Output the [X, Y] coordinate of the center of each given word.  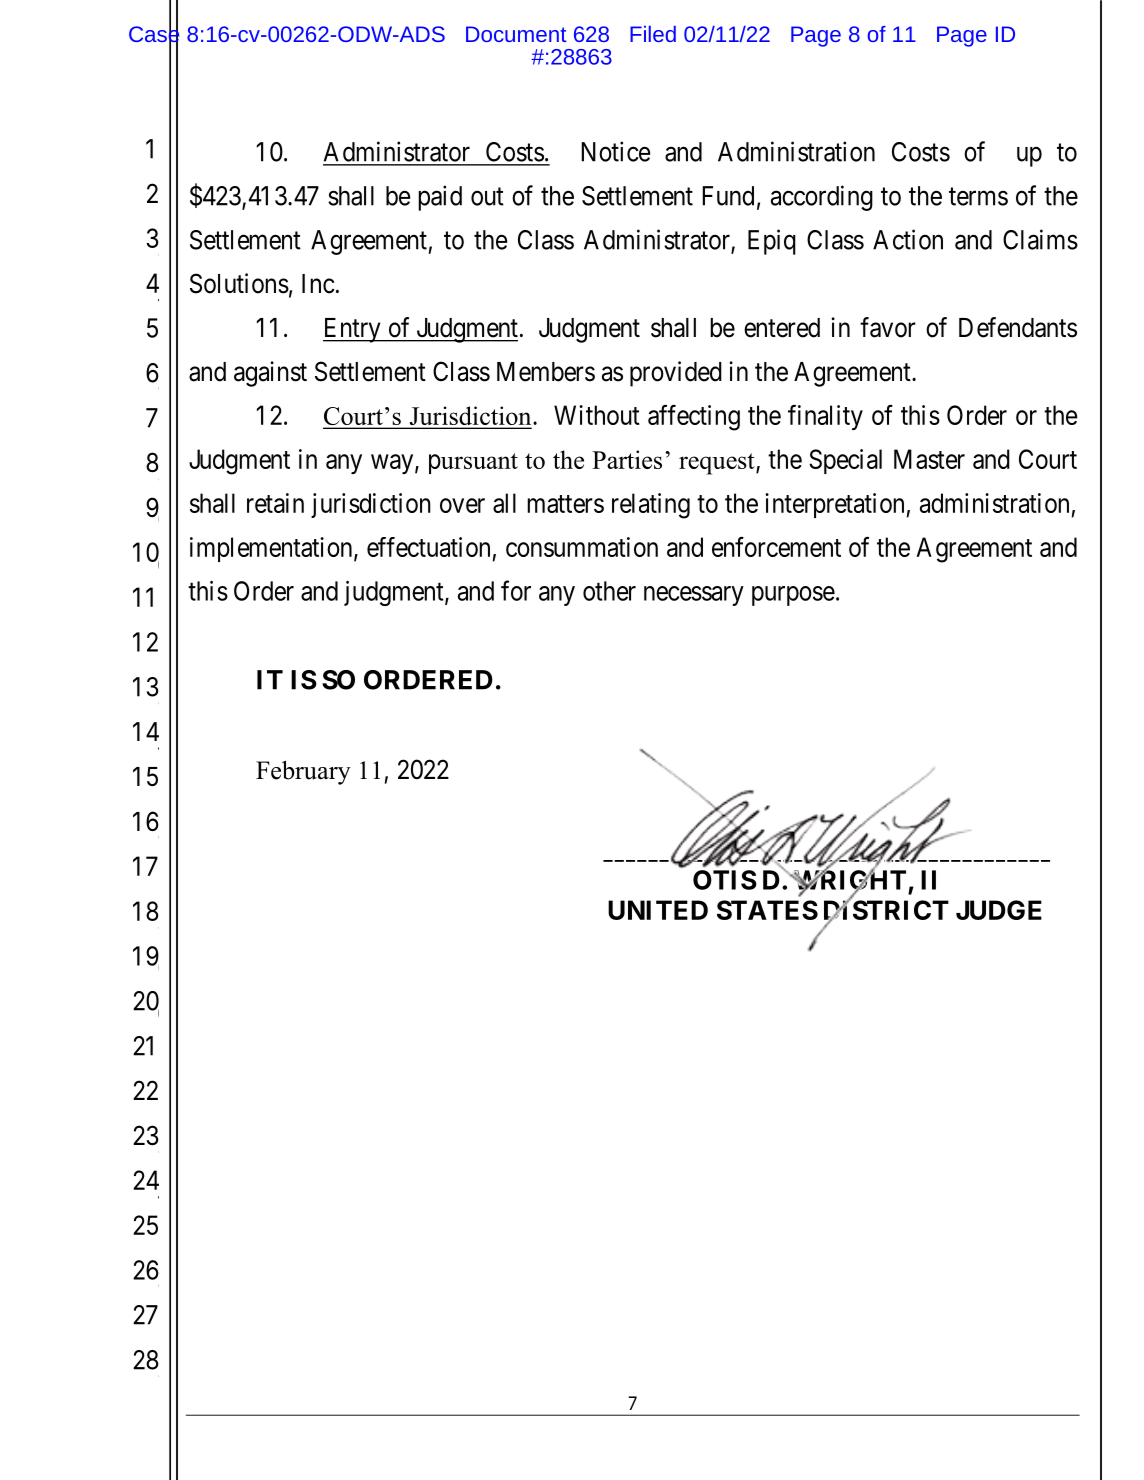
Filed [653, 34]
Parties [627, 459]
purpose [793, 596]
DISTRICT [886, 911]
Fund [728, 196]
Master [929, 459]
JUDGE [999, 910]
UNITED [658, 910]
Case [154, 34]
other [609, 591]
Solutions [239, 283]
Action [908, 239]
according [822, 198]
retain [275, 503]
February [303, 773]
